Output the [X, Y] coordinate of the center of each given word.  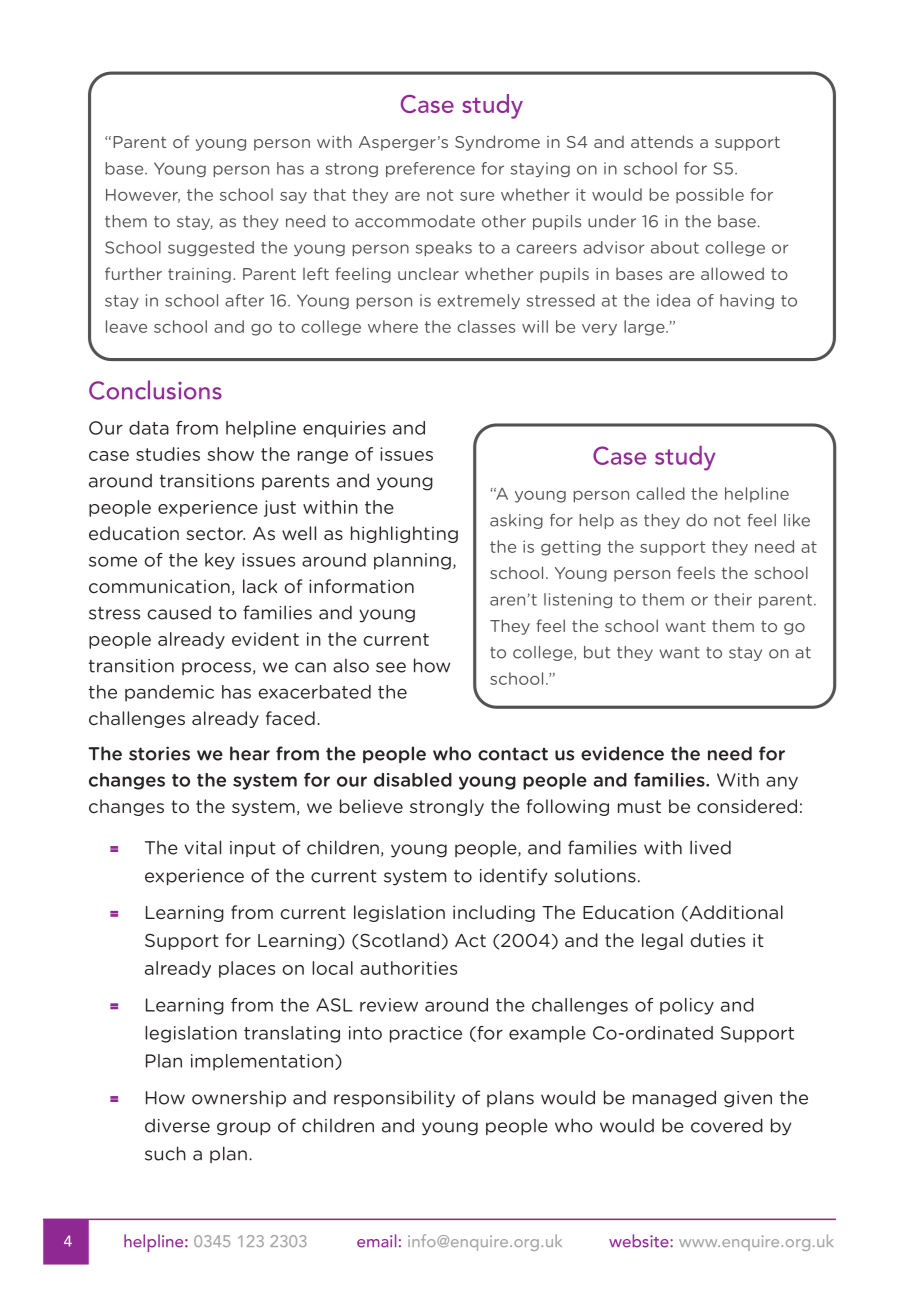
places [247, 969]
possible [710, 196]
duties [718, 940]
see [391, 667]
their [733, 599]
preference [430, 169]
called [660, 493]
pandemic [169, 693]
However [143, 196]
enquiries [344, 429]
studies [168, 454]
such [165, 1153]
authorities [408, 968]
